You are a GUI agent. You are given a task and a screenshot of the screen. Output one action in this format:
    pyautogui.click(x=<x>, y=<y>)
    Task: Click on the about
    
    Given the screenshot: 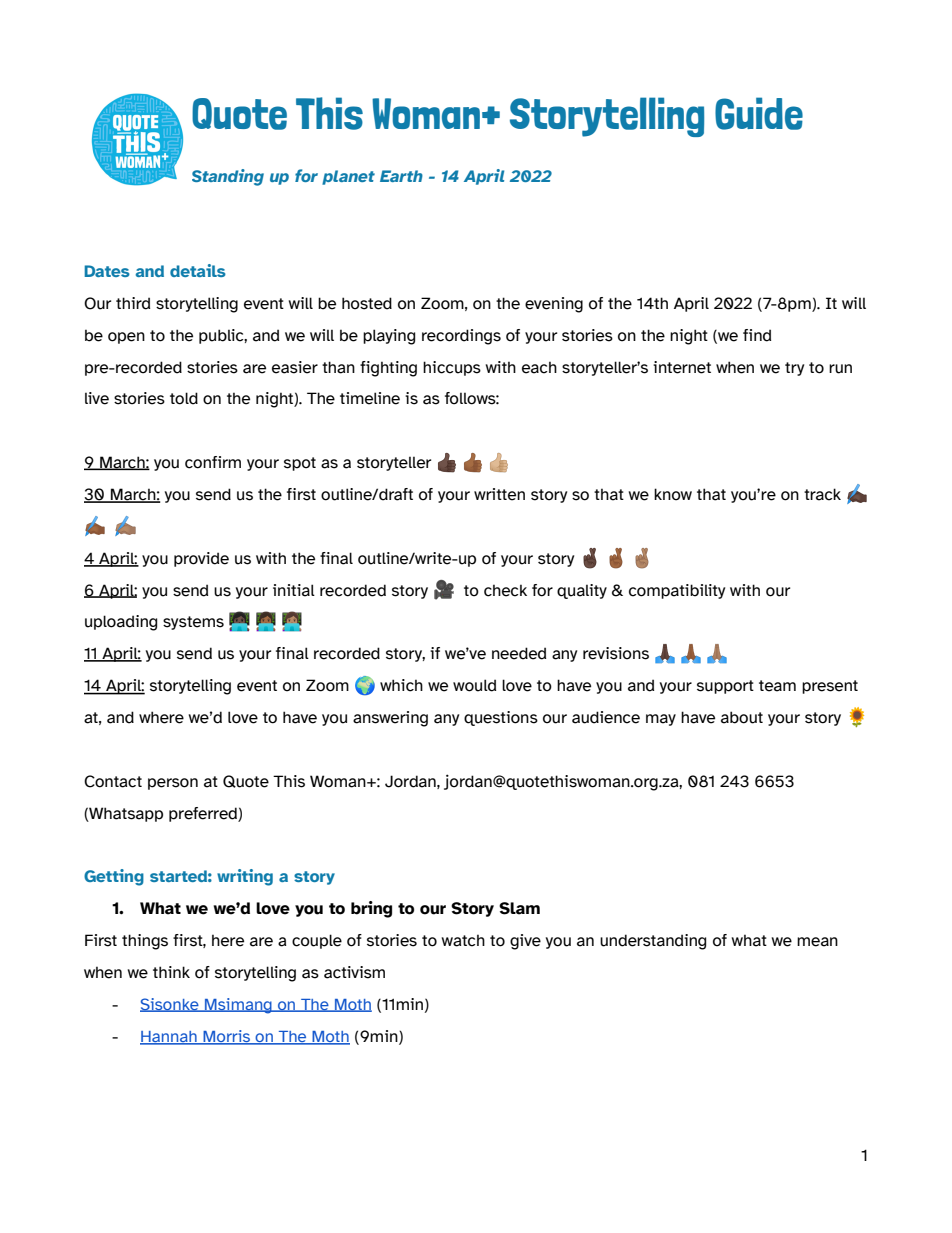 What is the action you would take?
    pyautogui.click(x=742, y=717)
